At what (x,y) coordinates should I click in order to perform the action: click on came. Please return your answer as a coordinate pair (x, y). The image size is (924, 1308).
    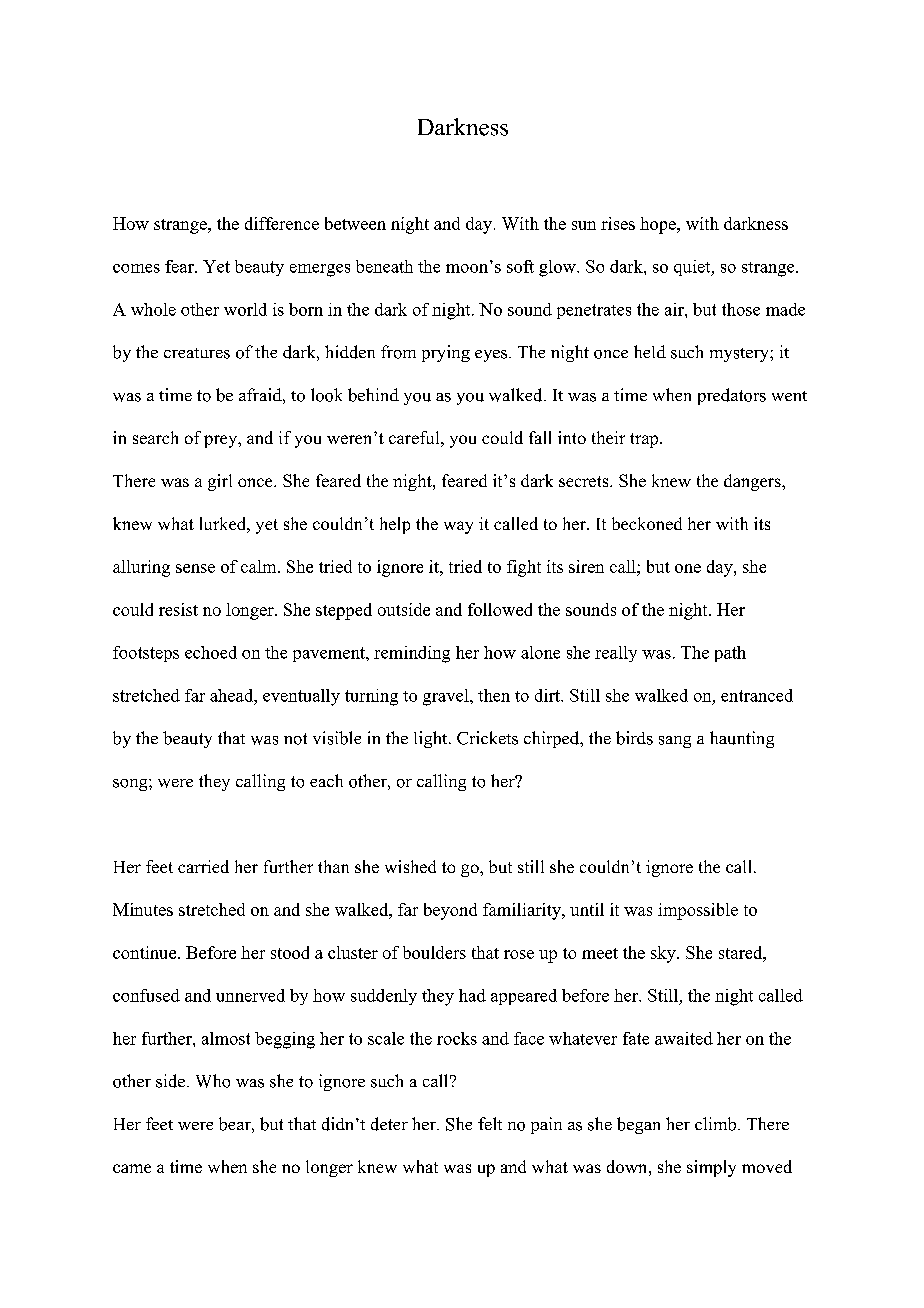
    Looking at the image, I should click on (132, 1168).
